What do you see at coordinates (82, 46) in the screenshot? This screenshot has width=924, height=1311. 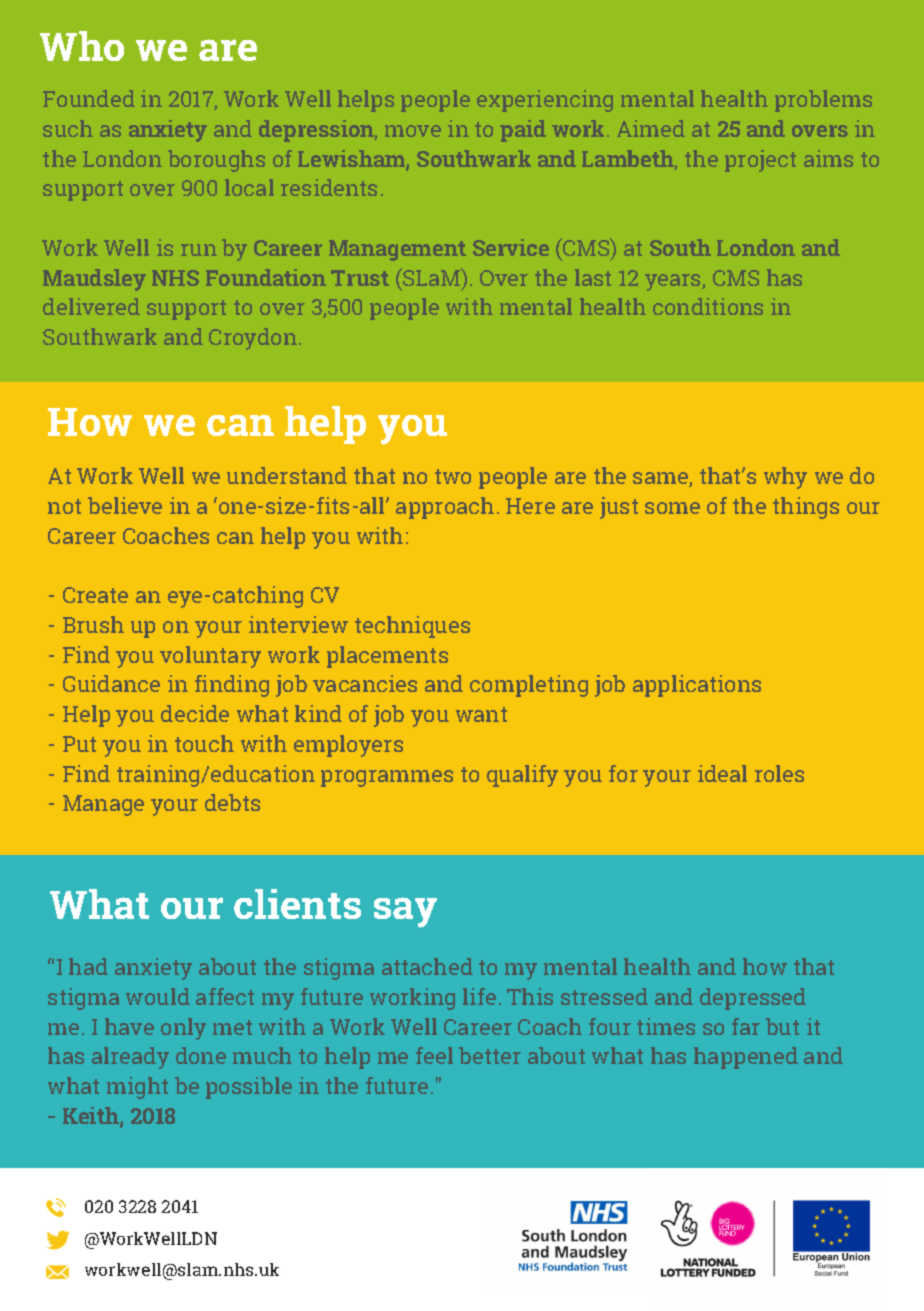 I see `Who` at bounding box center [82, 46].
